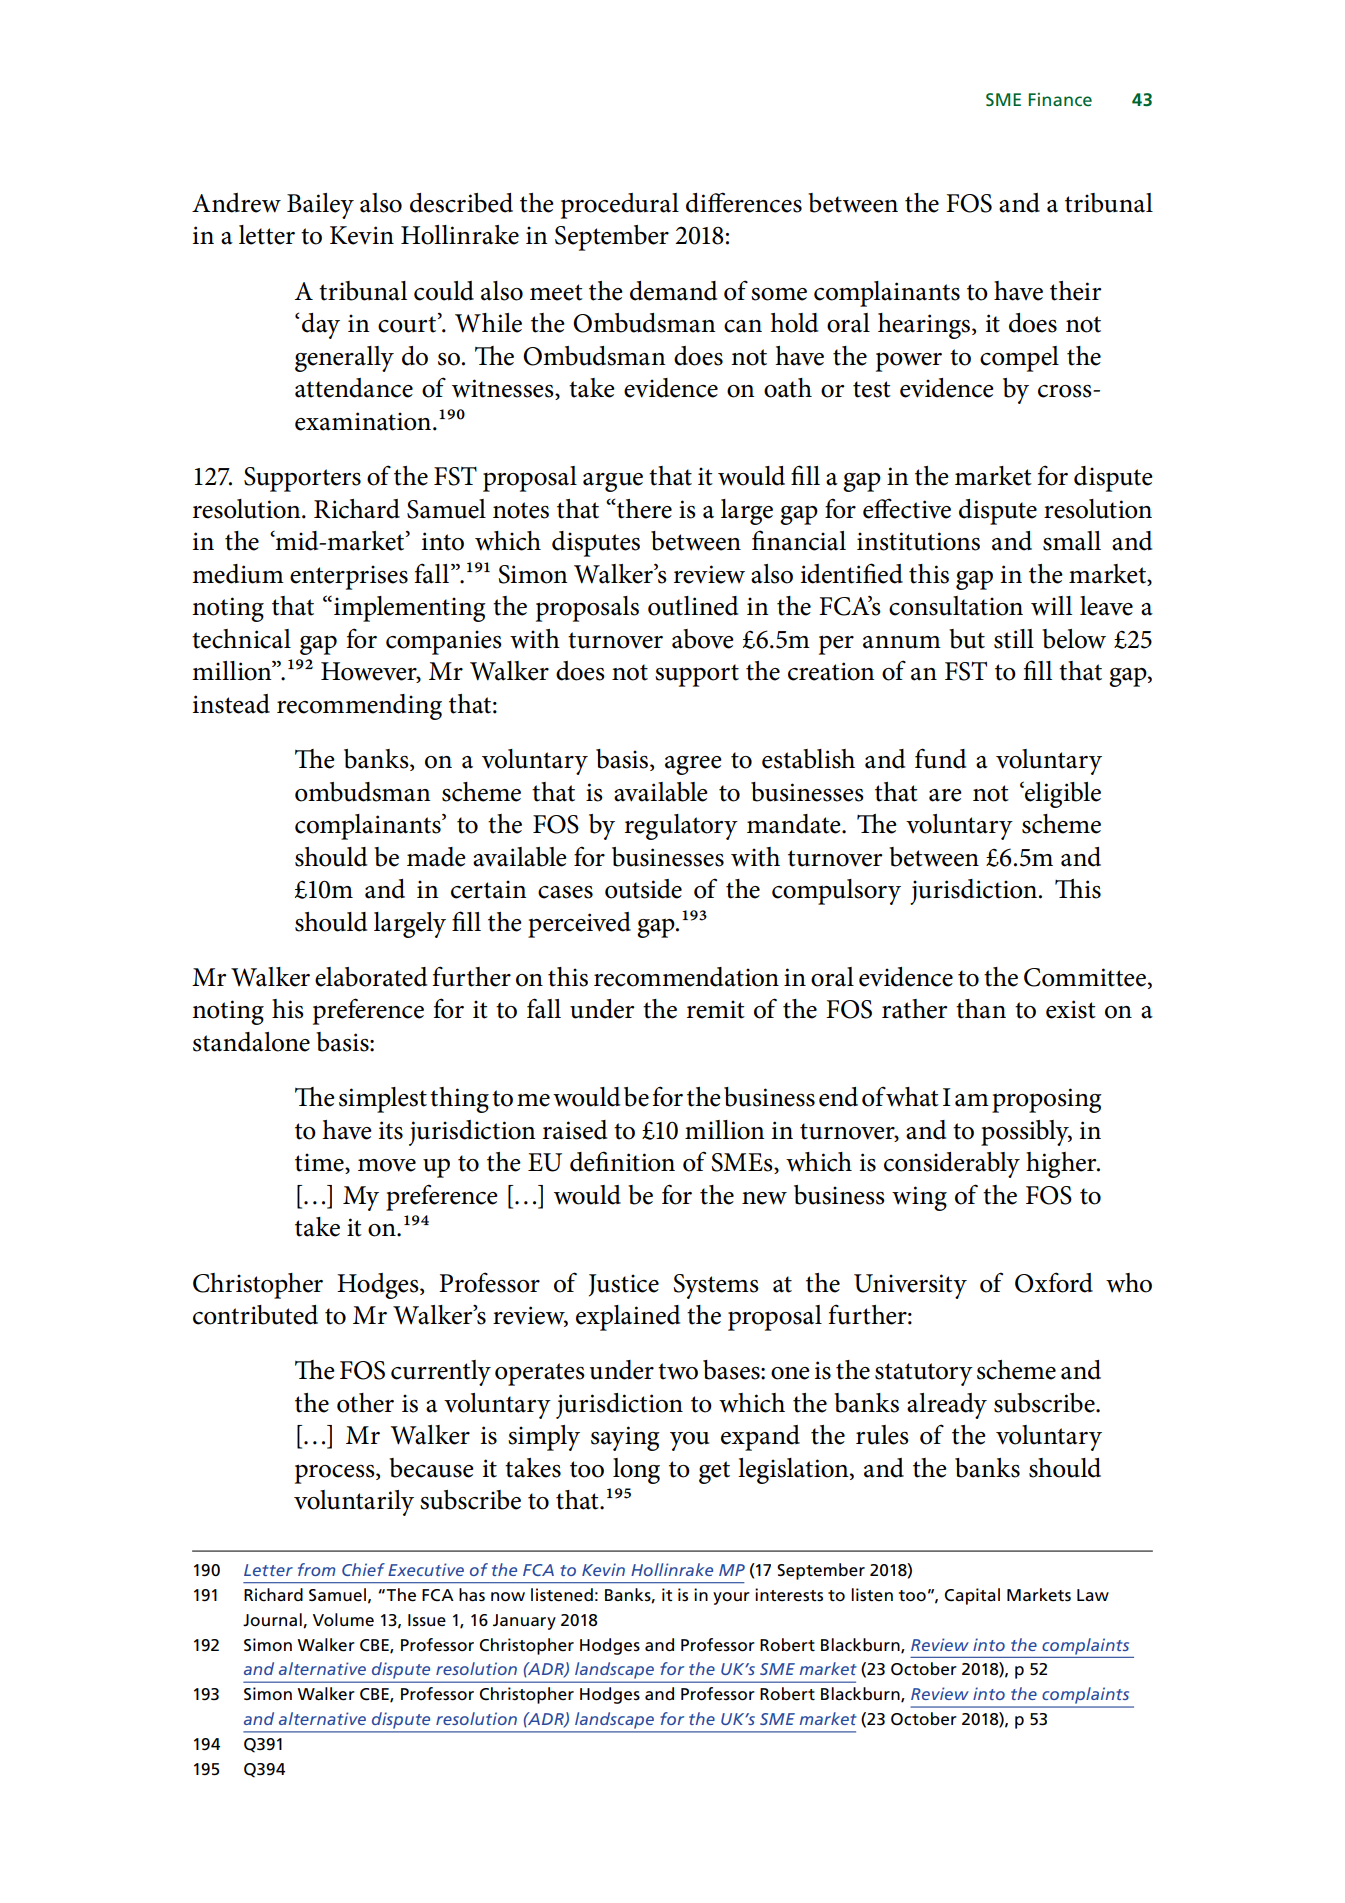  Describe the element at coordinates (317, 1569) in the screenshot. I see `from` at that location.
